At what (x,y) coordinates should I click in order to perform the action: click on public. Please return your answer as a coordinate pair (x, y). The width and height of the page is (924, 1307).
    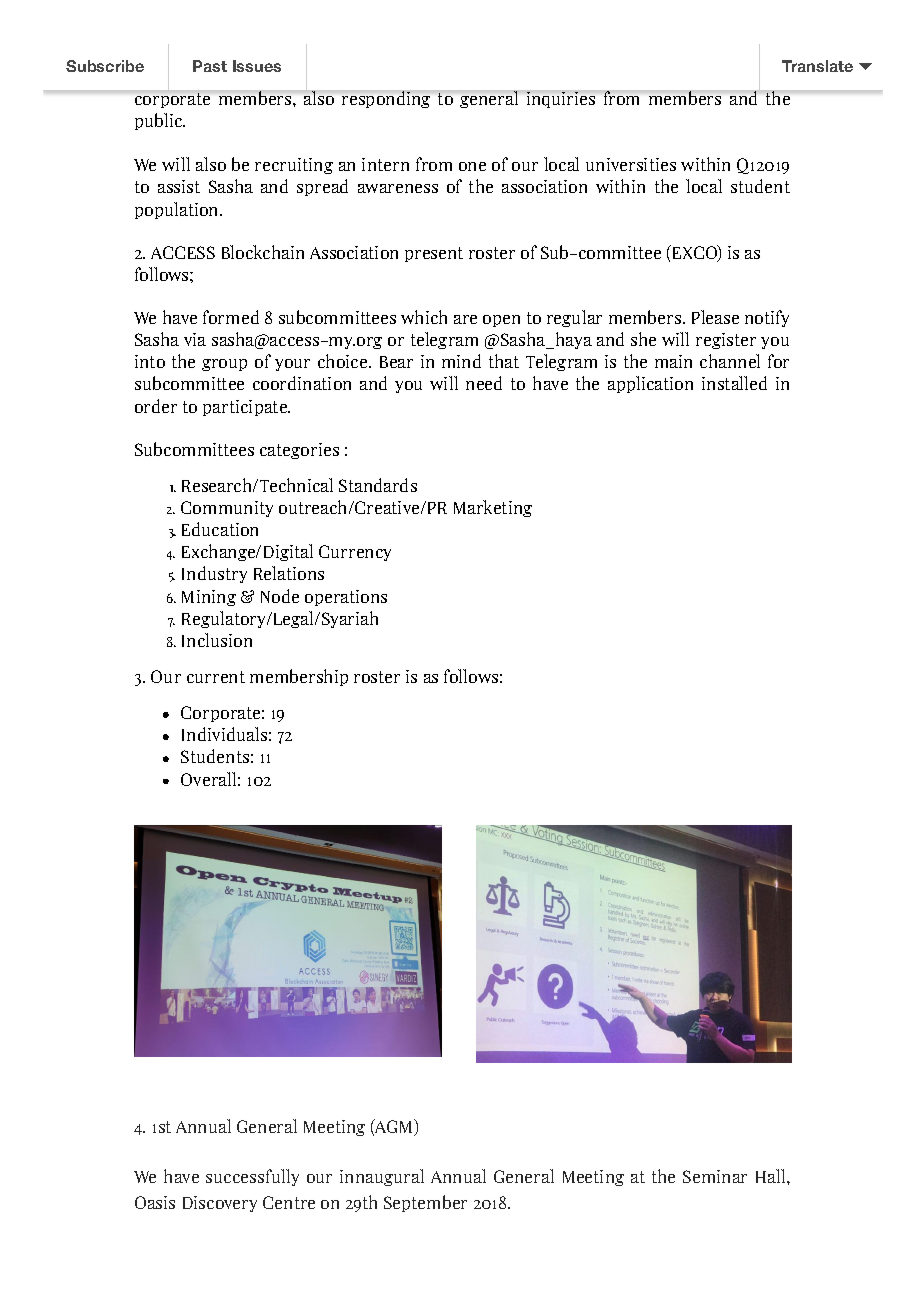
    Looking at the image, I should click on (160, 121).
